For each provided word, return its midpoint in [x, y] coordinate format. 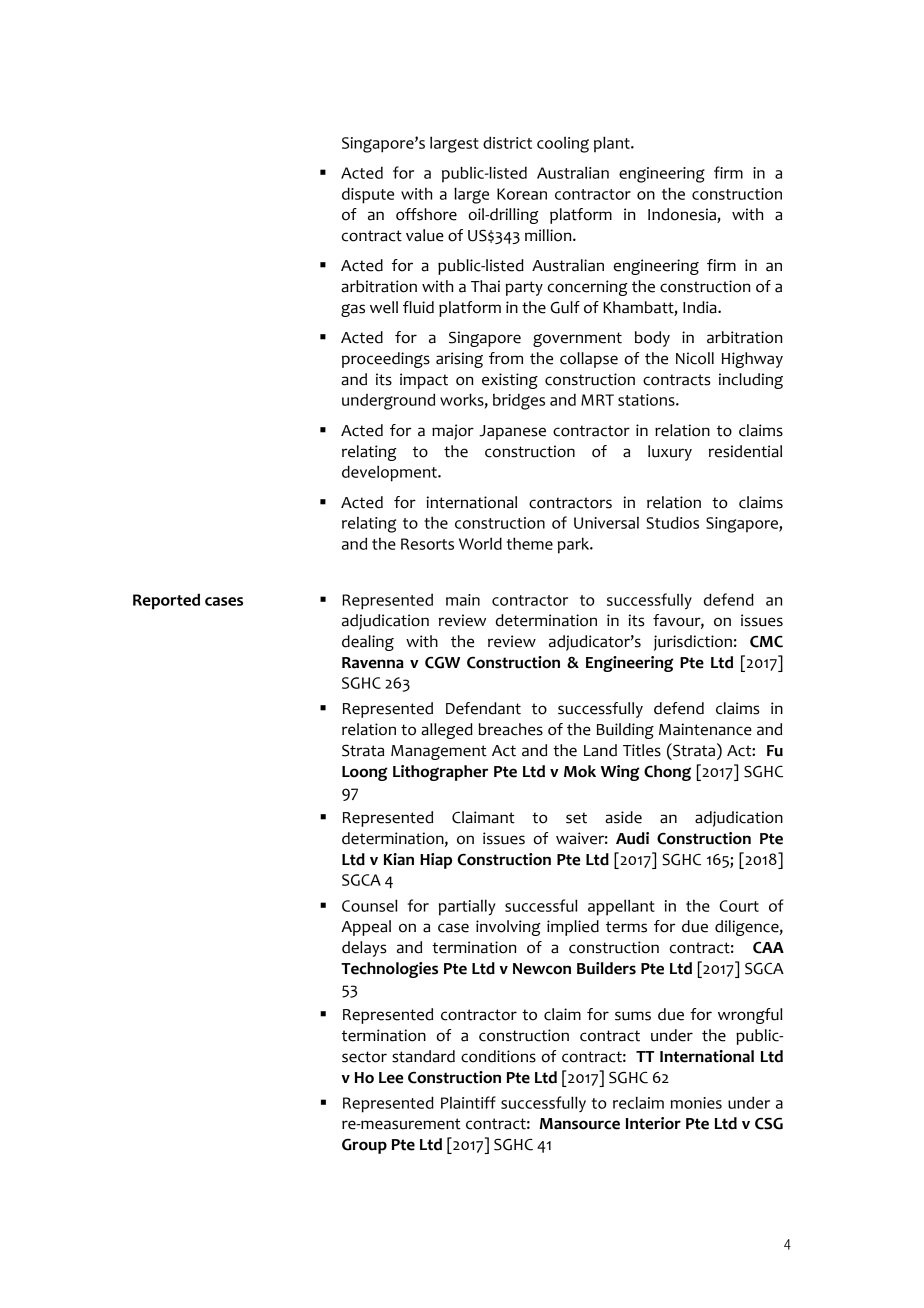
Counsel [369, 905]
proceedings [386, 360]
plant [613, 144]
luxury [670, 453]
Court [739, 906]
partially [467, 908]
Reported [166, 601]
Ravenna [373, 663]
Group [364, 1146]
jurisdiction [693, 643]
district [507, 142]
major [453, 432]
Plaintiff [468, 1102]
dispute [368, 195]
